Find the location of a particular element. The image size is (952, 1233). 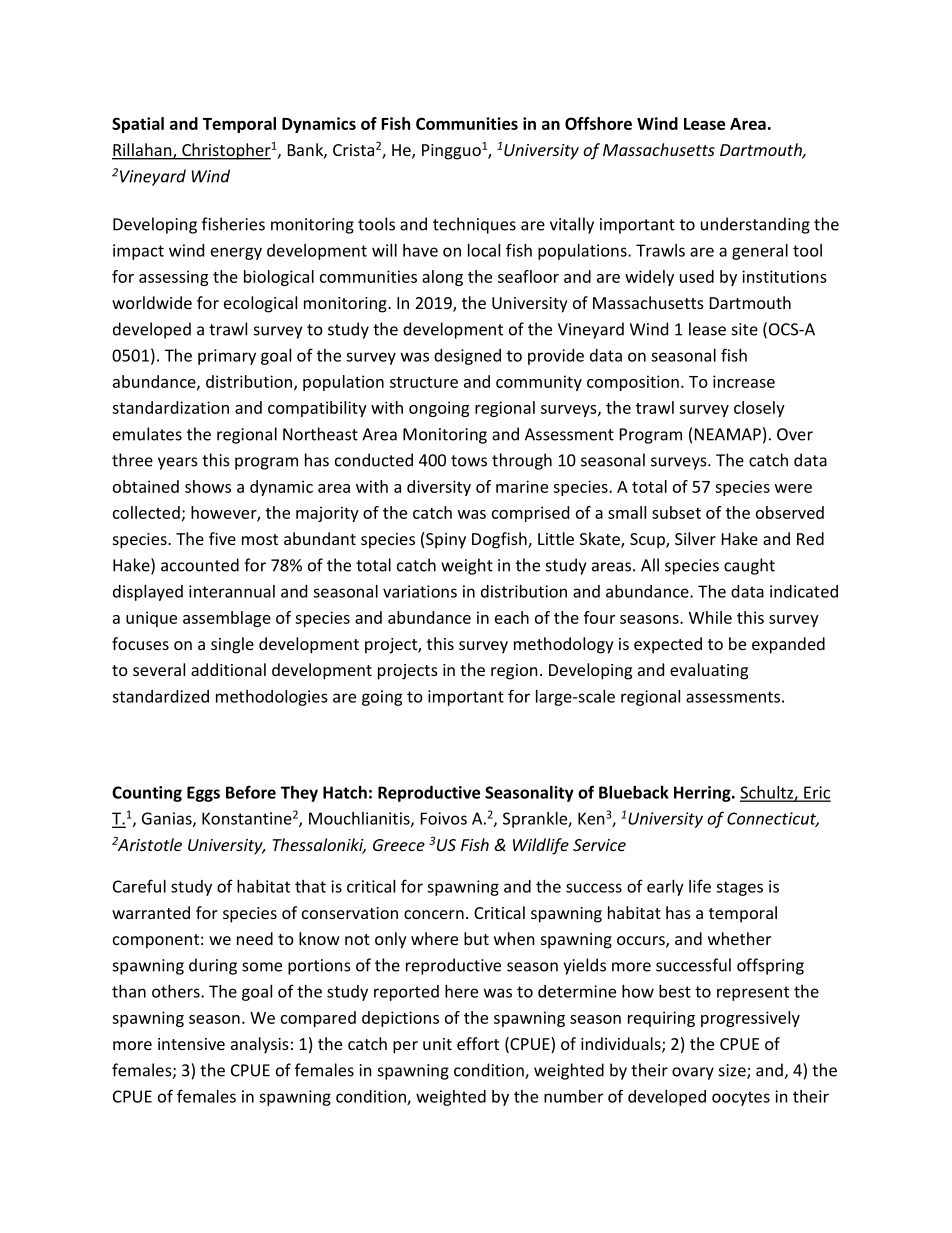

Over is located at coordinates (795, 434).
